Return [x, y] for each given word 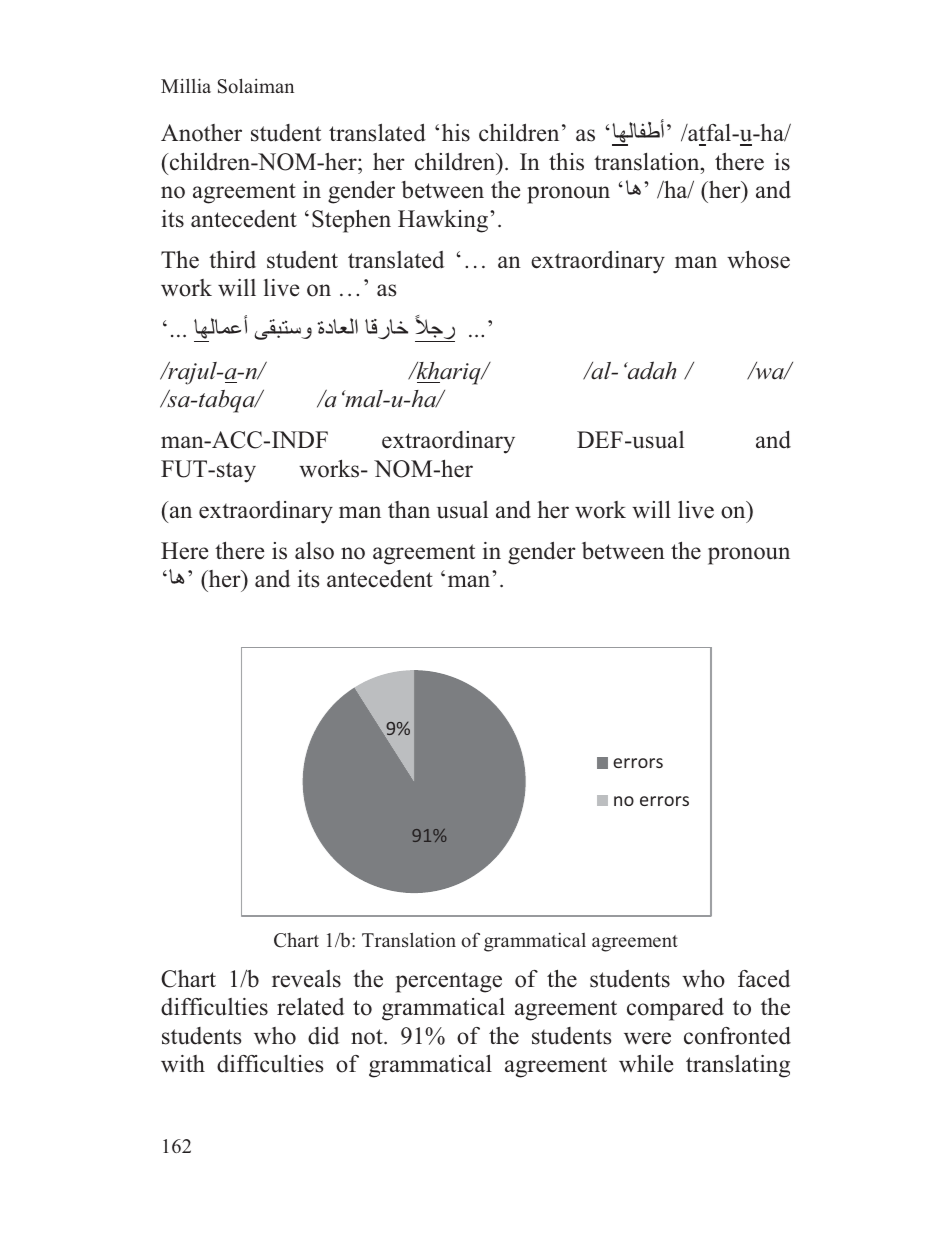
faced [764, 979]
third [232, 260]
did [323, 1036]
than [409, 509]
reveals [306, 979]
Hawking [444, 221]
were [647, 1038]
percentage [449, 983]
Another [201, 133]
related [310, 1007]
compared [675, 1009]
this [566, 162]
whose [758, 260]
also [314, 551]
